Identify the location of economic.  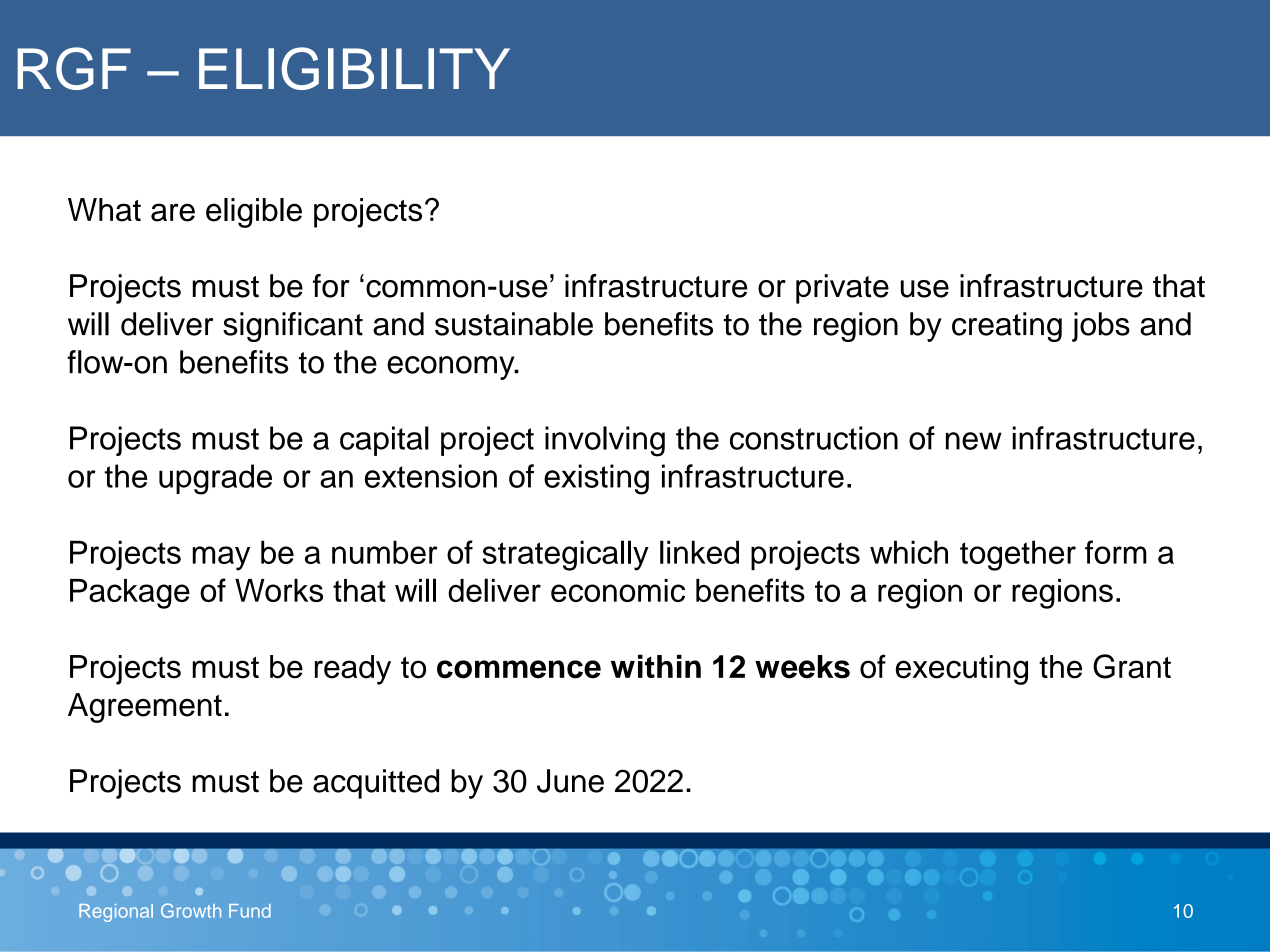
(618, 590).
